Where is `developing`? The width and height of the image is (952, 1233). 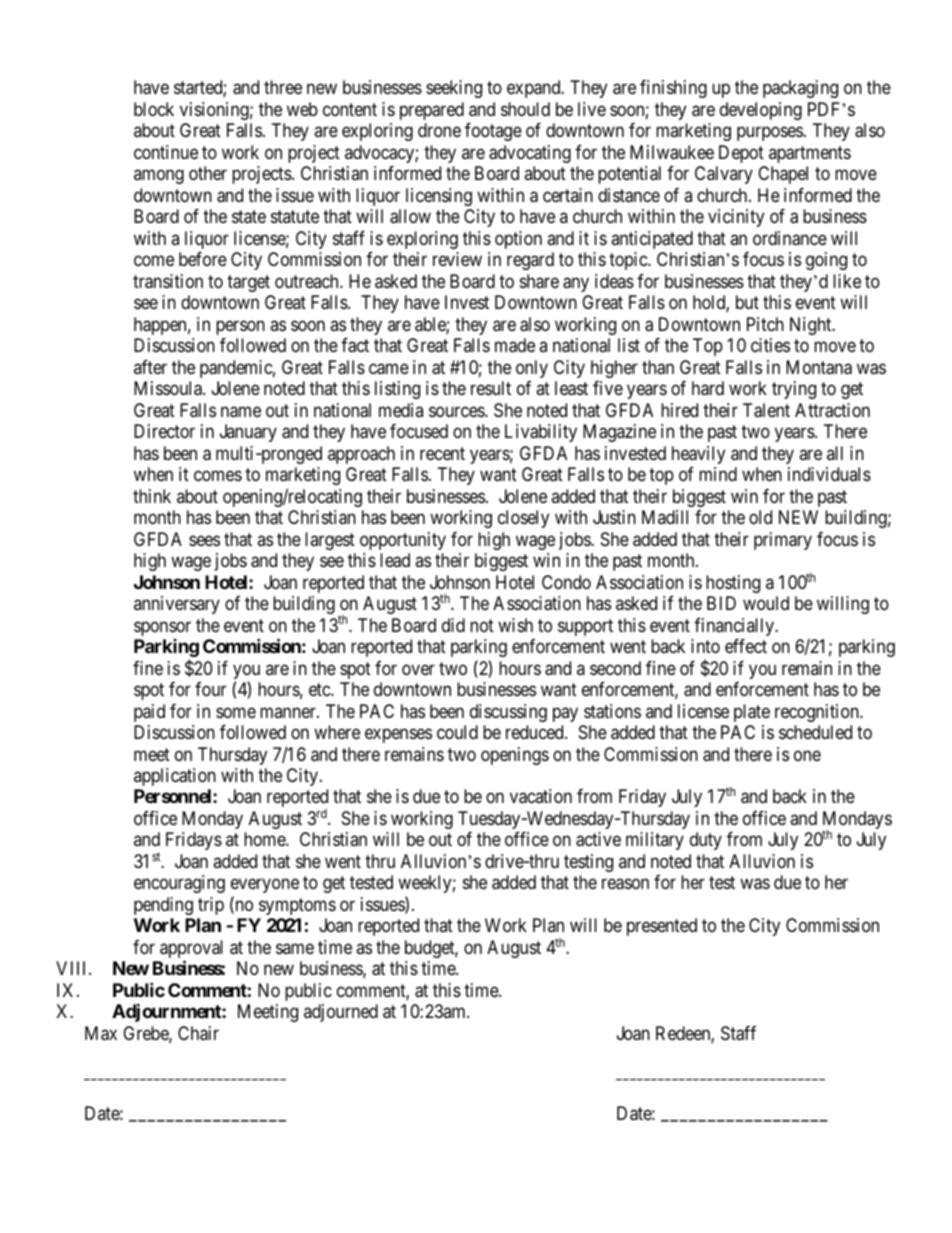
developing is located at coordinates (761, 111).
